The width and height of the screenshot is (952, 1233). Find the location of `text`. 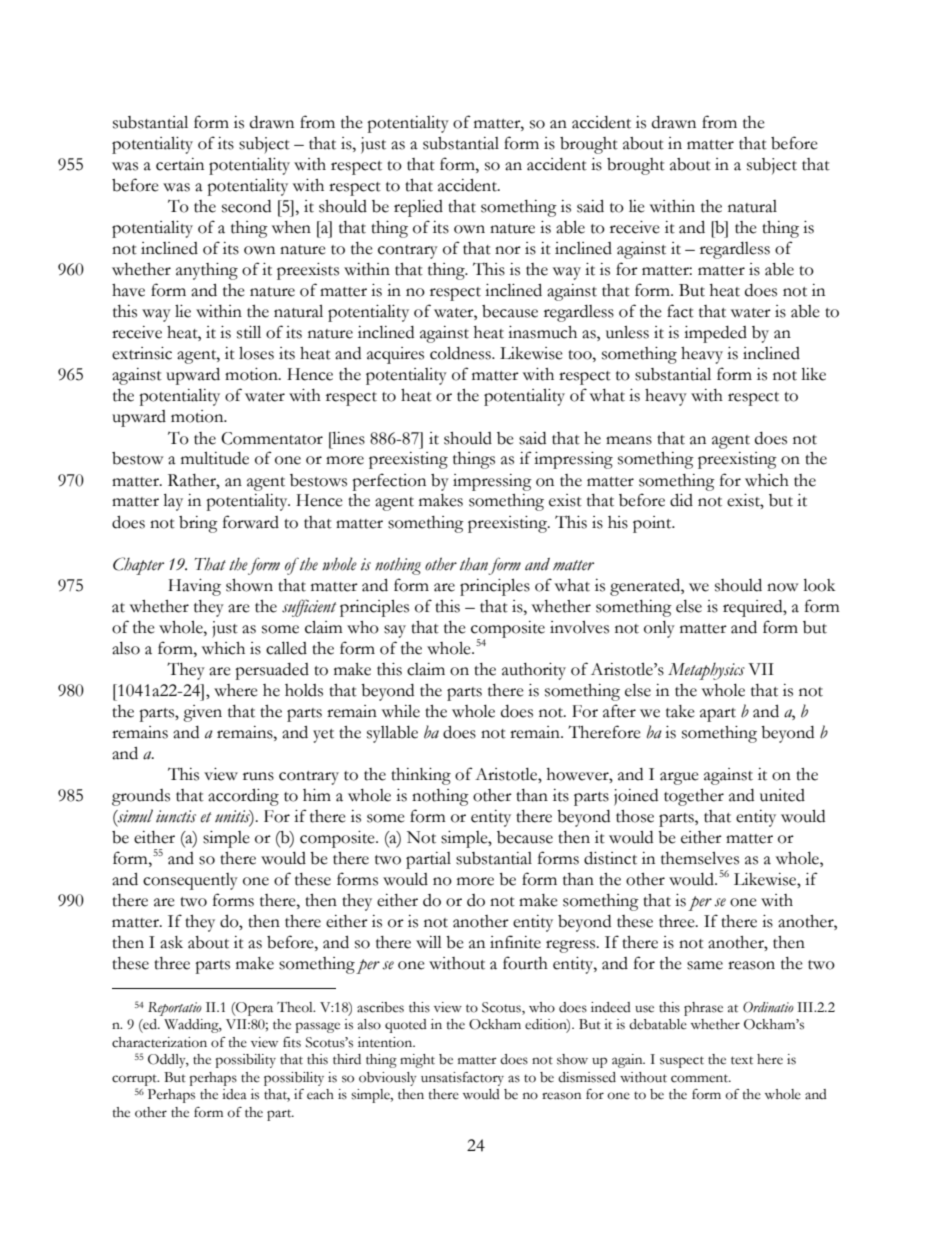

text is located at coordinates (742, 1060).
